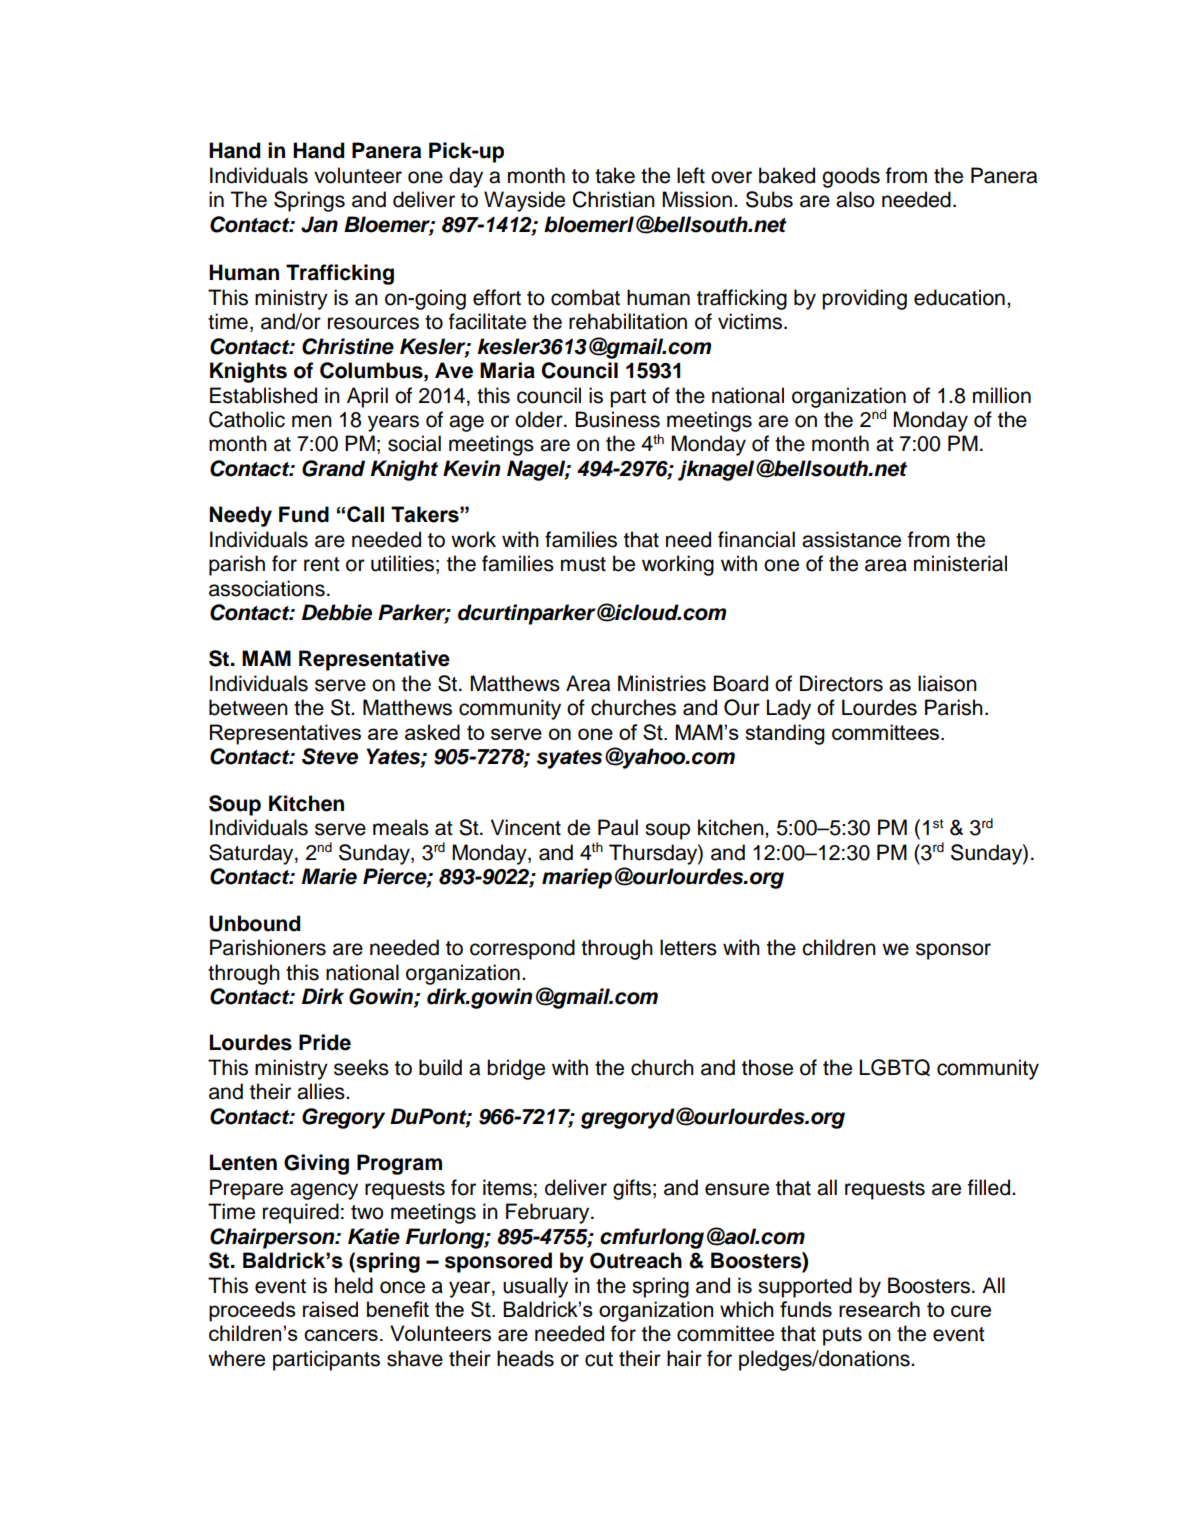 Image resolution: width=1181 pixels, height=1528 pixels. What do you see at coordinates (947, 683) in the image?
I see `liaison` at bounding box center [947, 683].
